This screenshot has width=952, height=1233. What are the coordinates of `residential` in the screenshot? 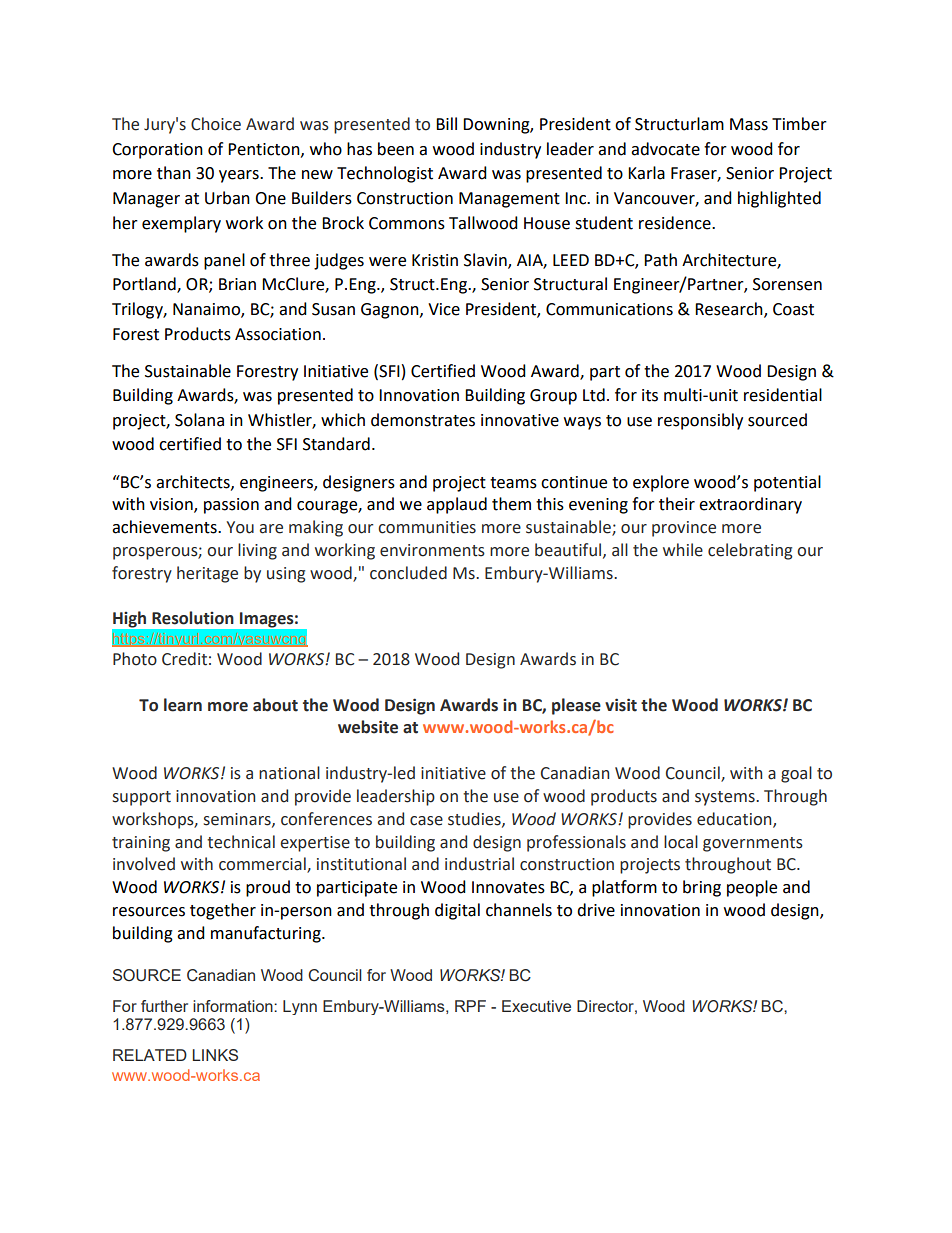 It's located at (783, 395).
